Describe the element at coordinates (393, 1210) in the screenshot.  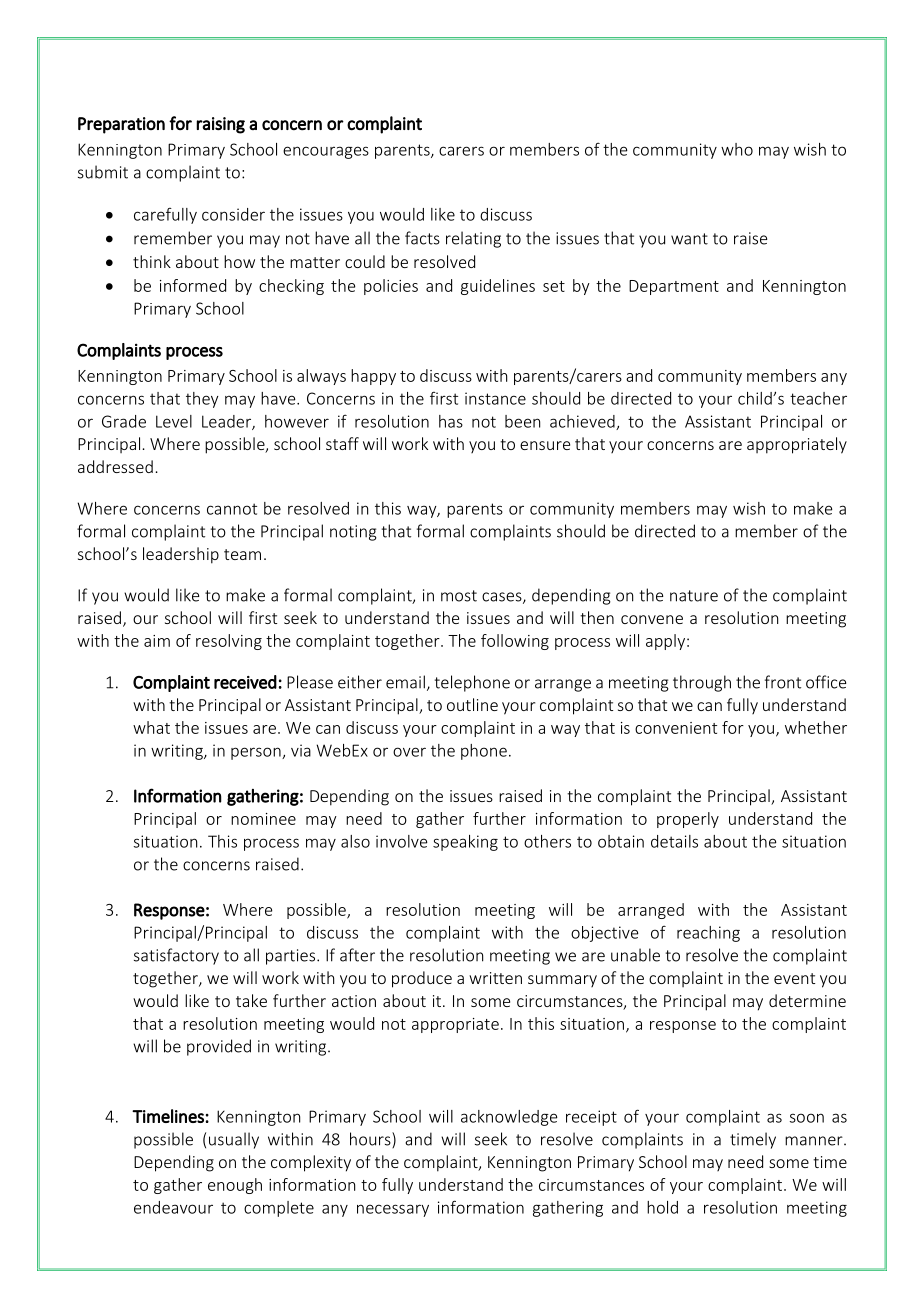
I see `necessary` at that location.
